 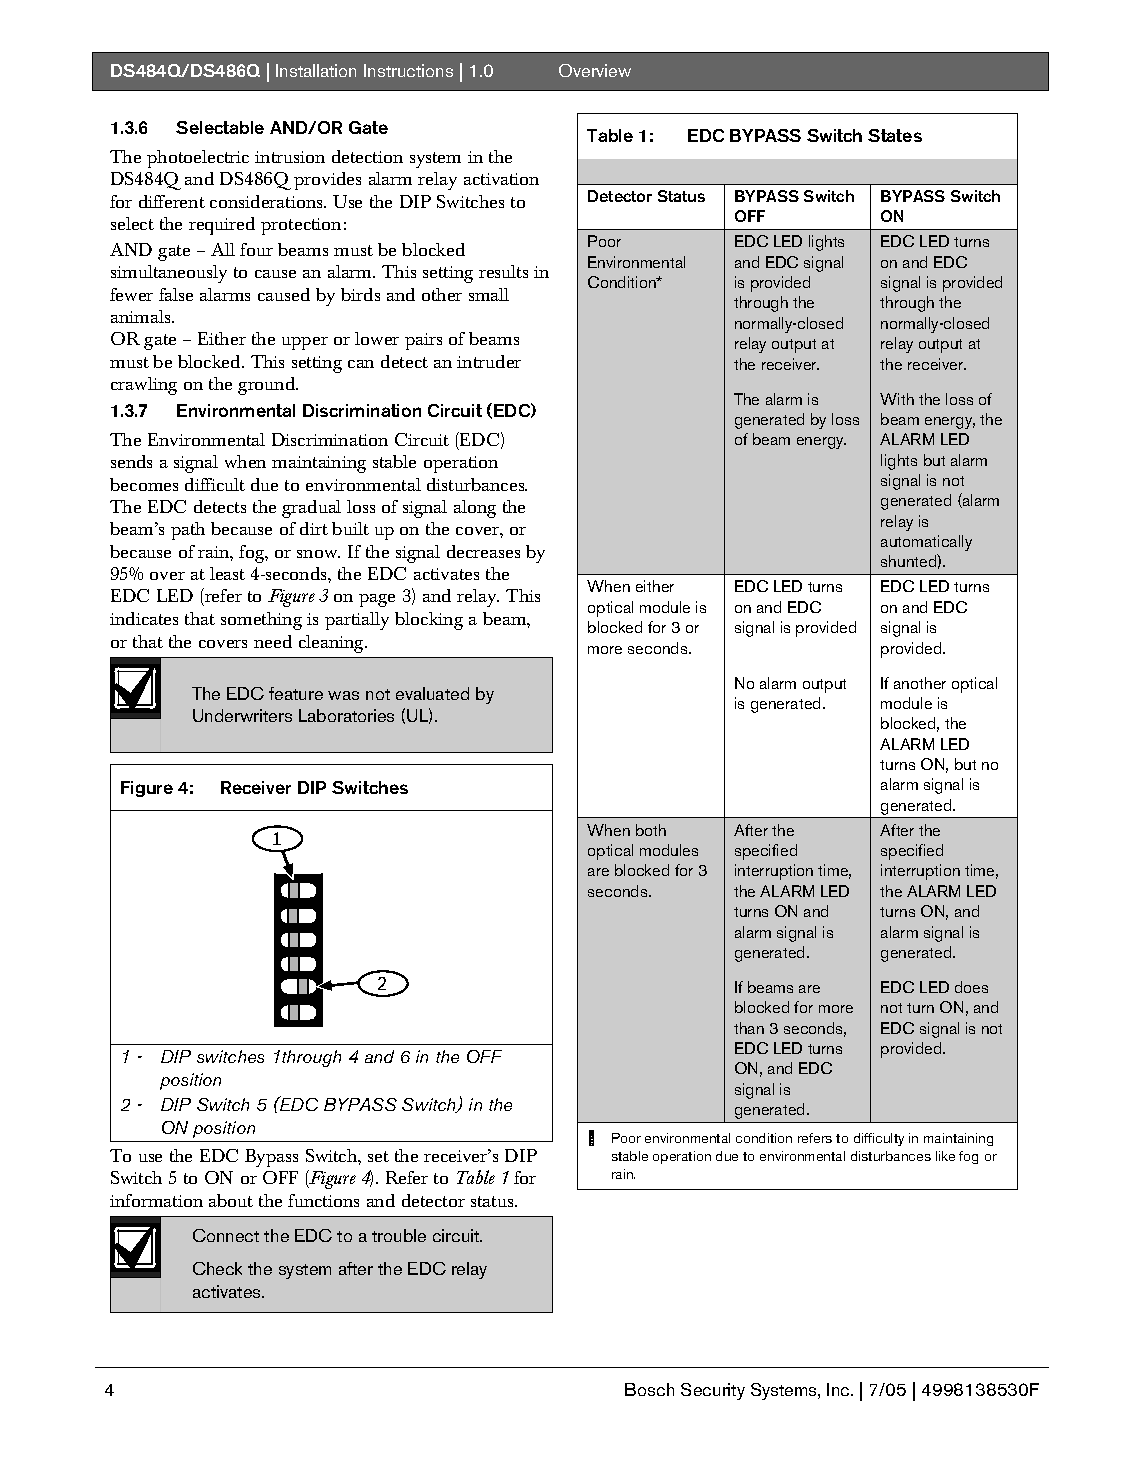 I want to click on path, so click(x=188, y=531).
